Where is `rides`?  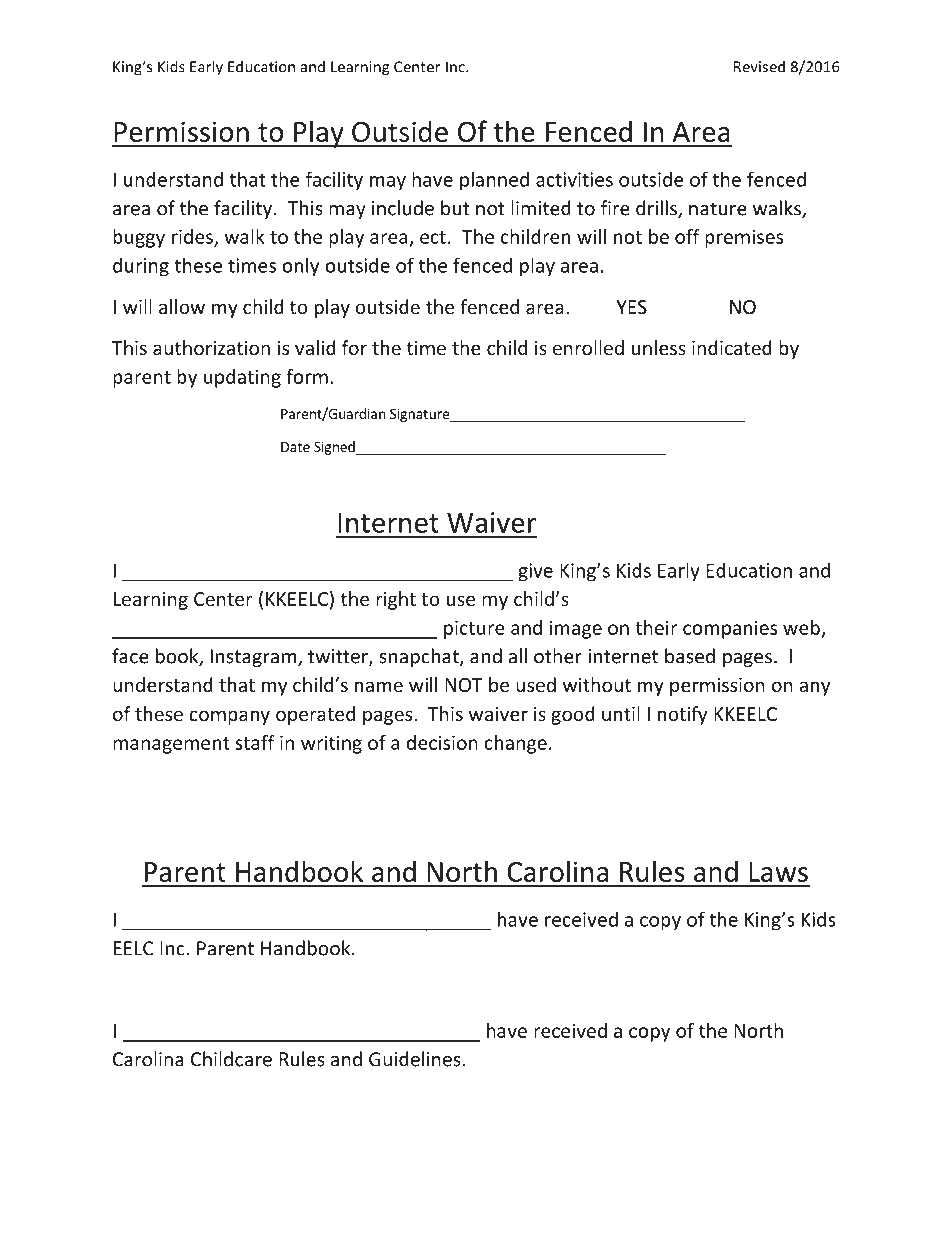 rides is located at coordinates (193, 237).
